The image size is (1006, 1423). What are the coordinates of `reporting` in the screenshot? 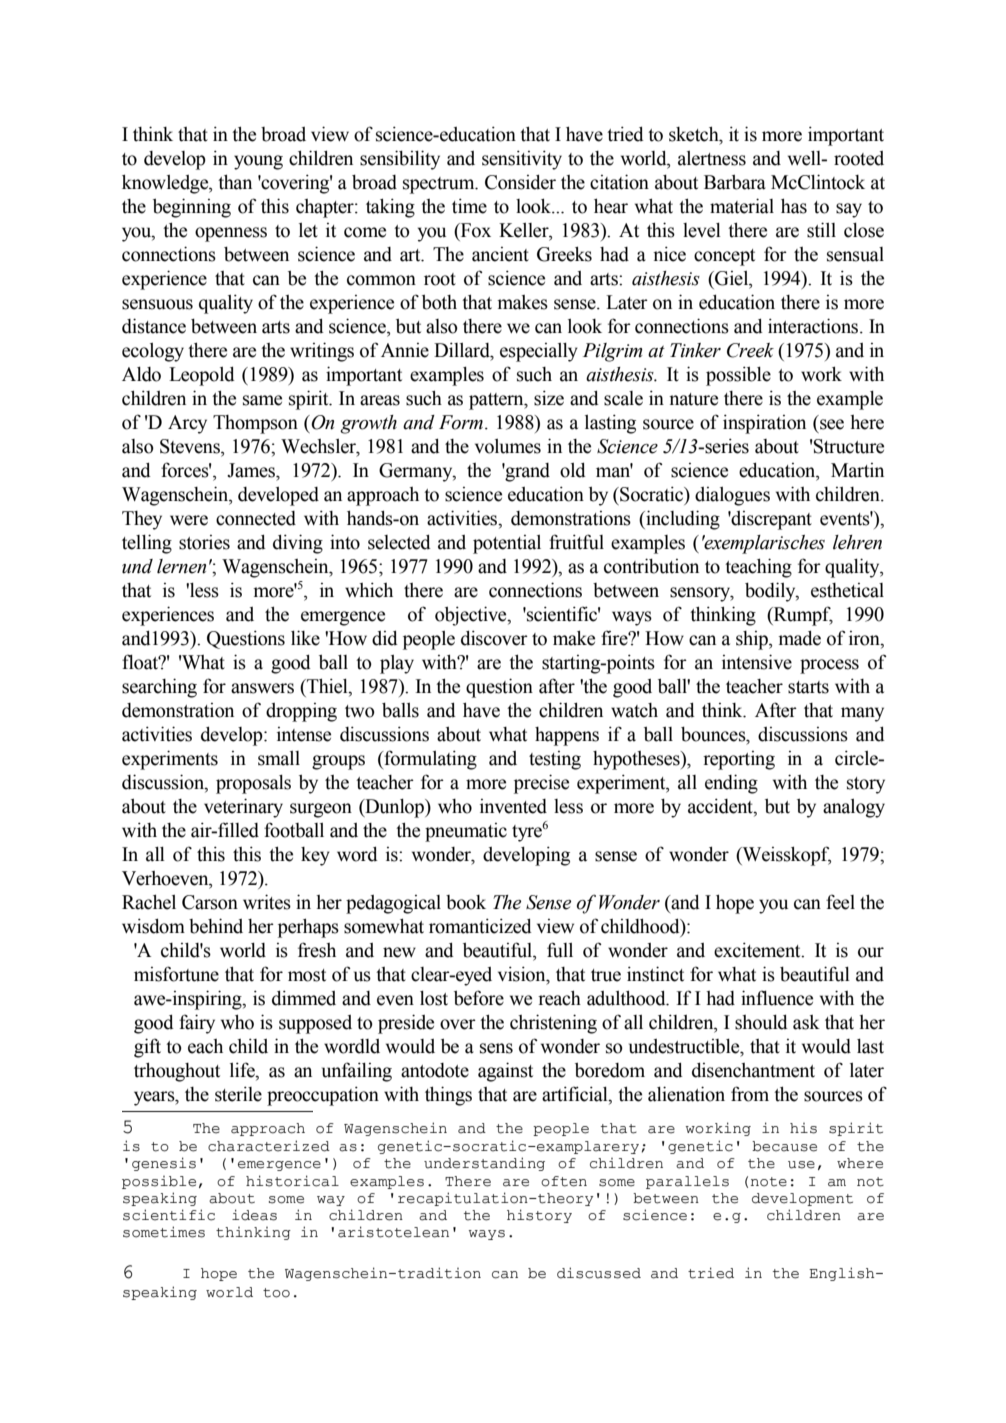 It's located at (739, 760).
